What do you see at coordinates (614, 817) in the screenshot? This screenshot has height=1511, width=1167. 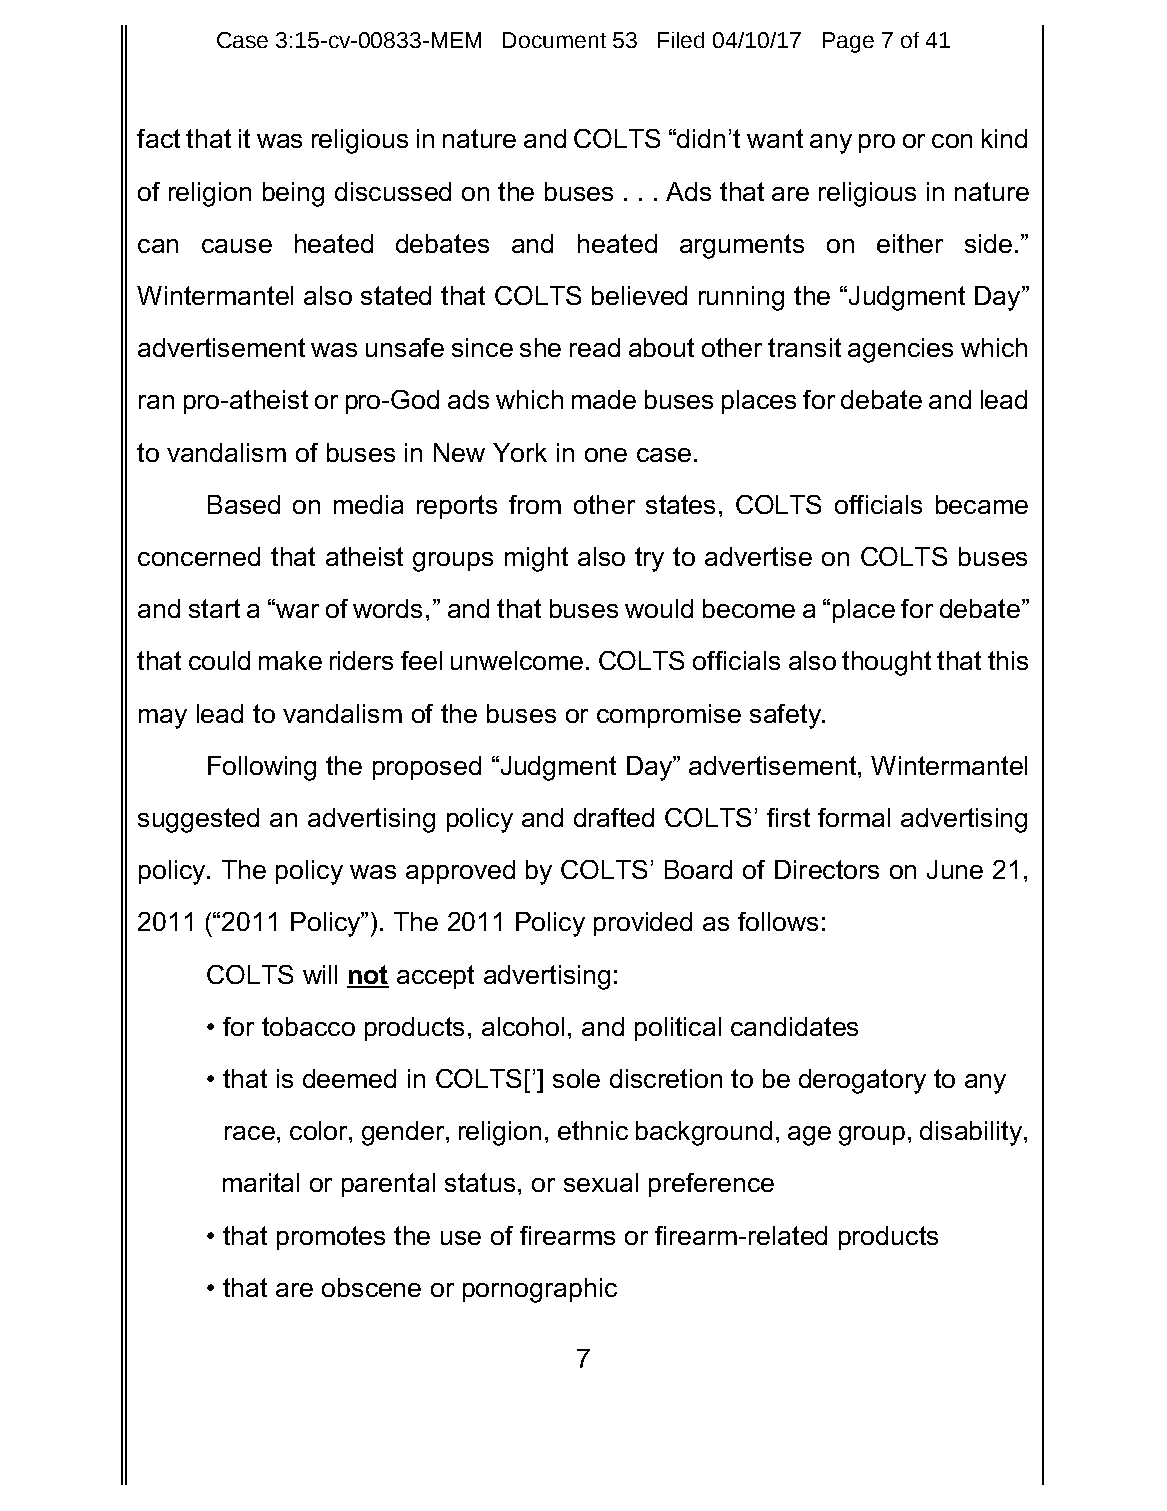 I see `drafted` at bounding box center [614, 817].
